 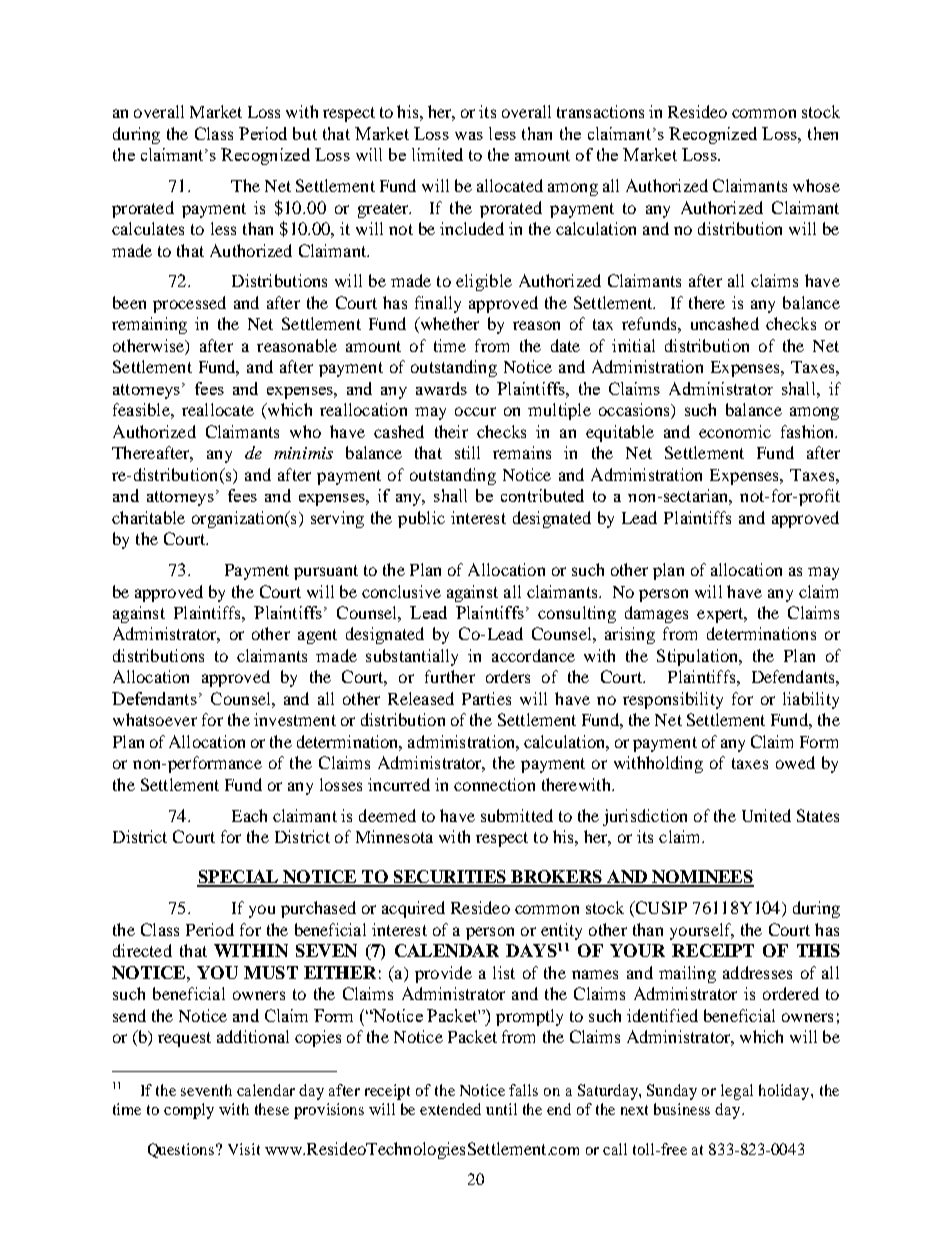 What do you see at coordinates (757, 972) in the page?
I see `addresses` at bounding box center [757, 972].
